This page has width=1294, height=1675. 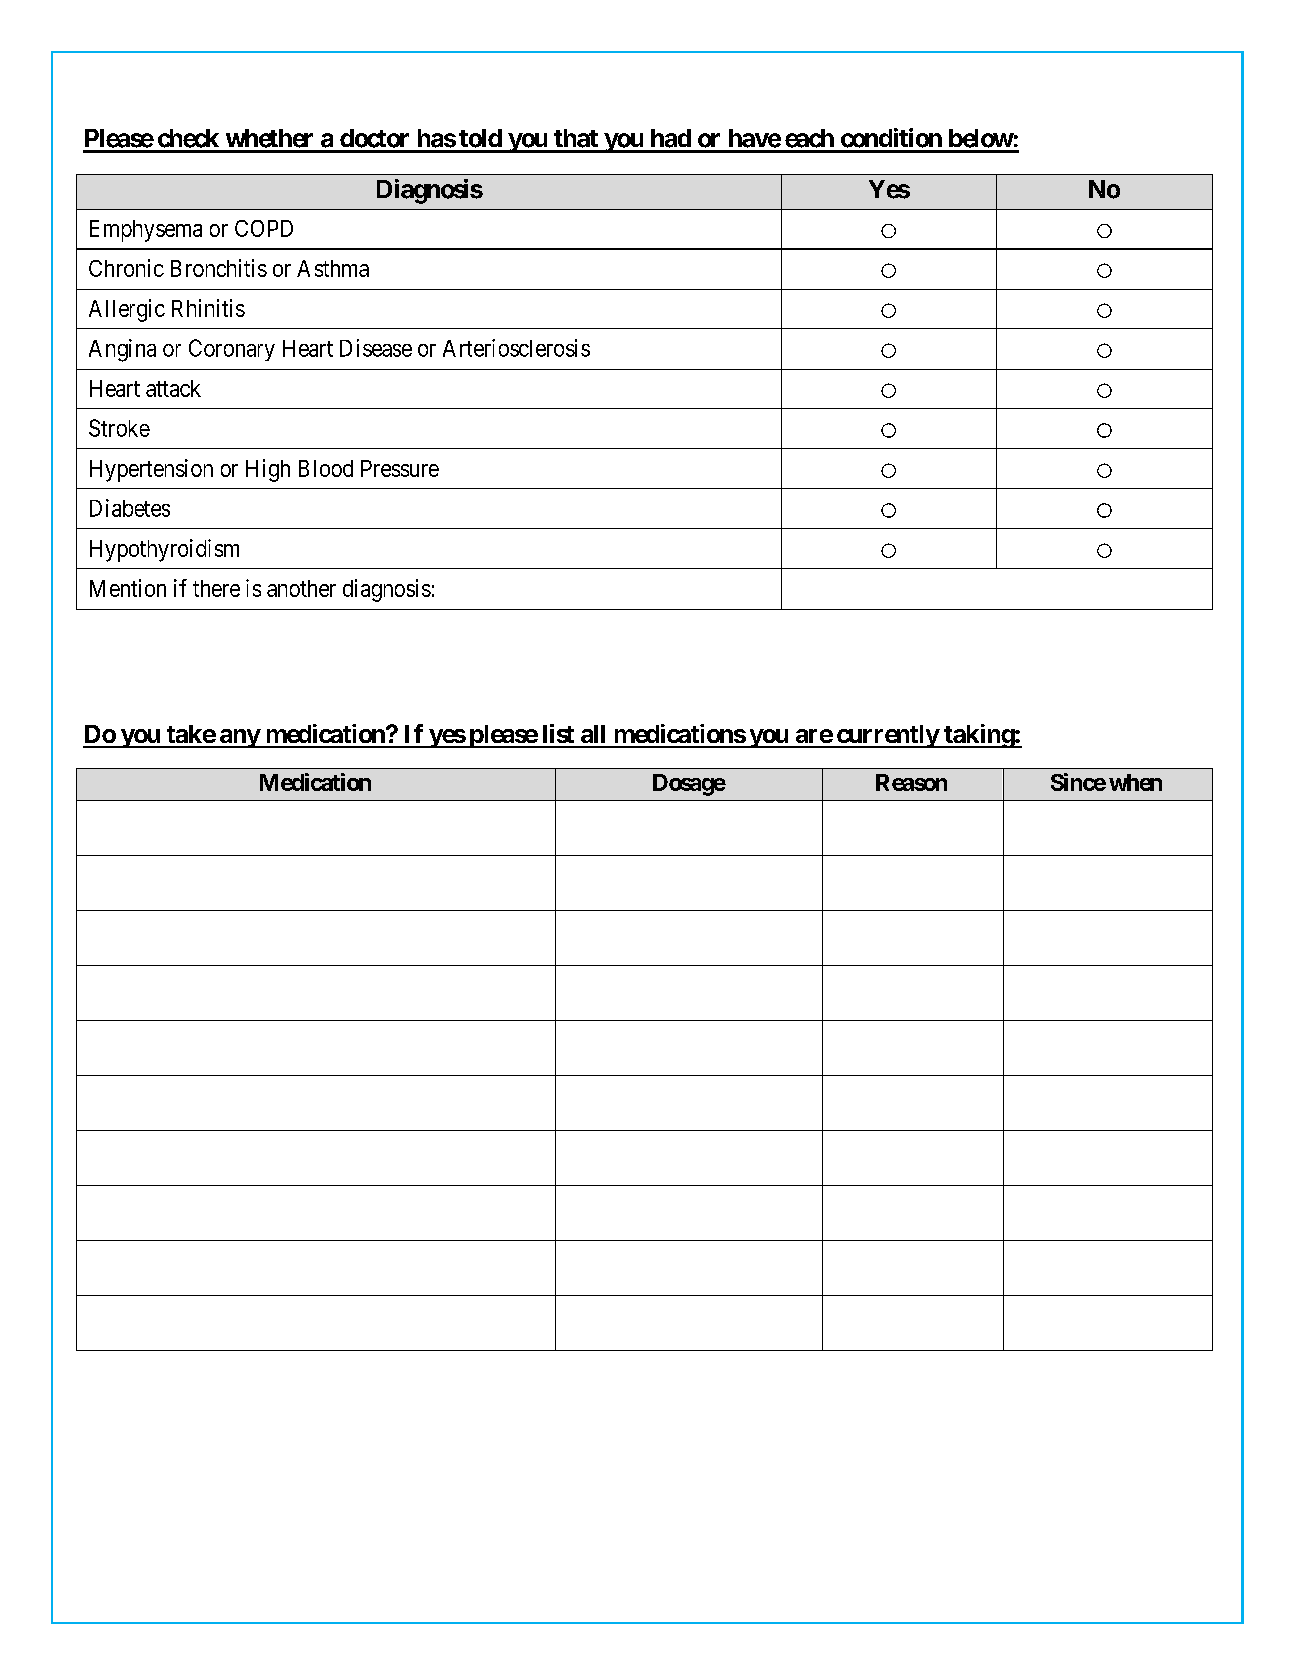 I want to click on Pressure, so click(x=400, y=468).
